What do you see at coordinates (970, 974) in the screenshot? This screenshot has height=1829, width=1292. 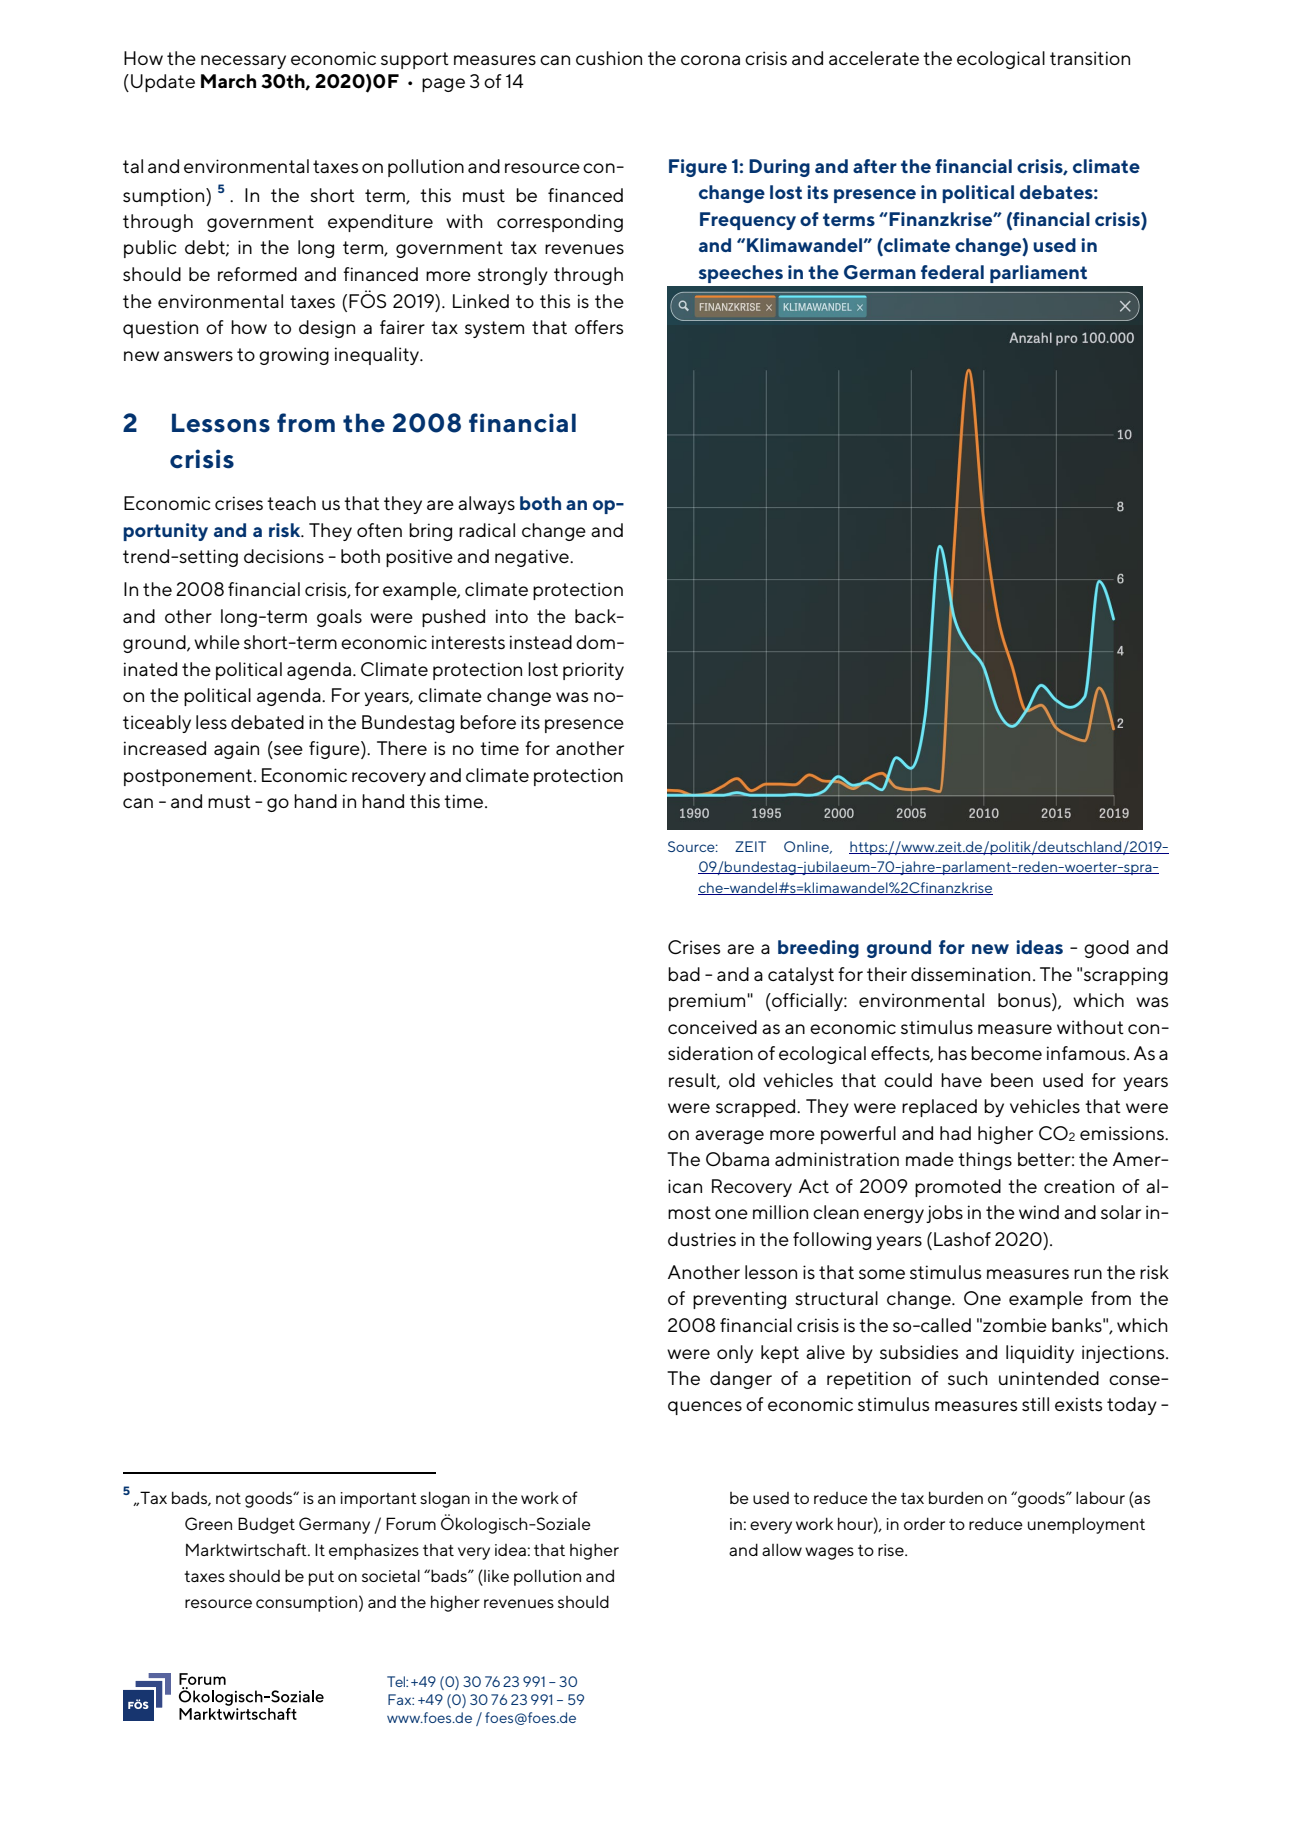 I see `dissemination` at bounding box center [970, 974].
